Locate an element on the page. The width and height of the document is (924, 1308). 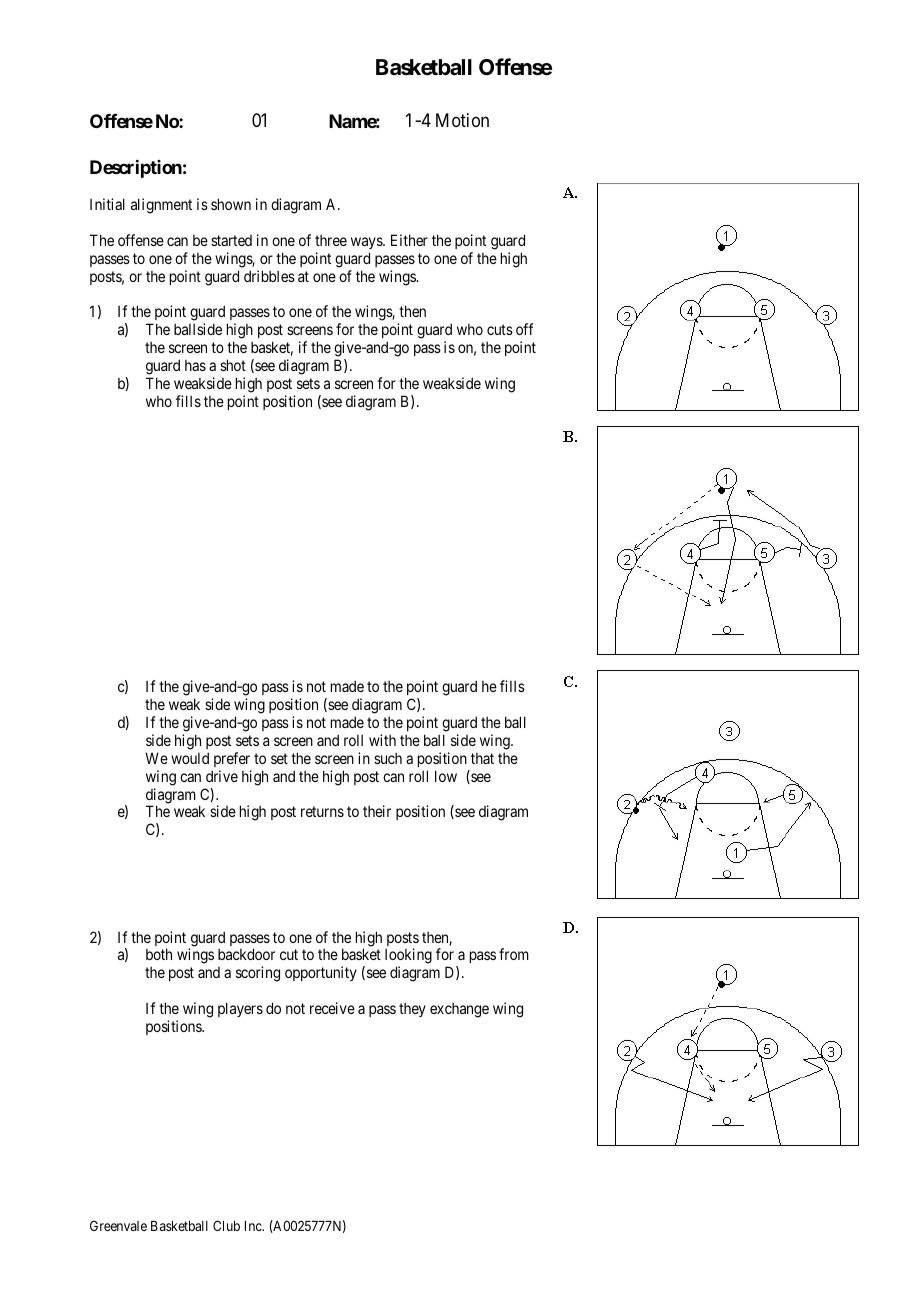
has is located at coordinates (195, 365).
